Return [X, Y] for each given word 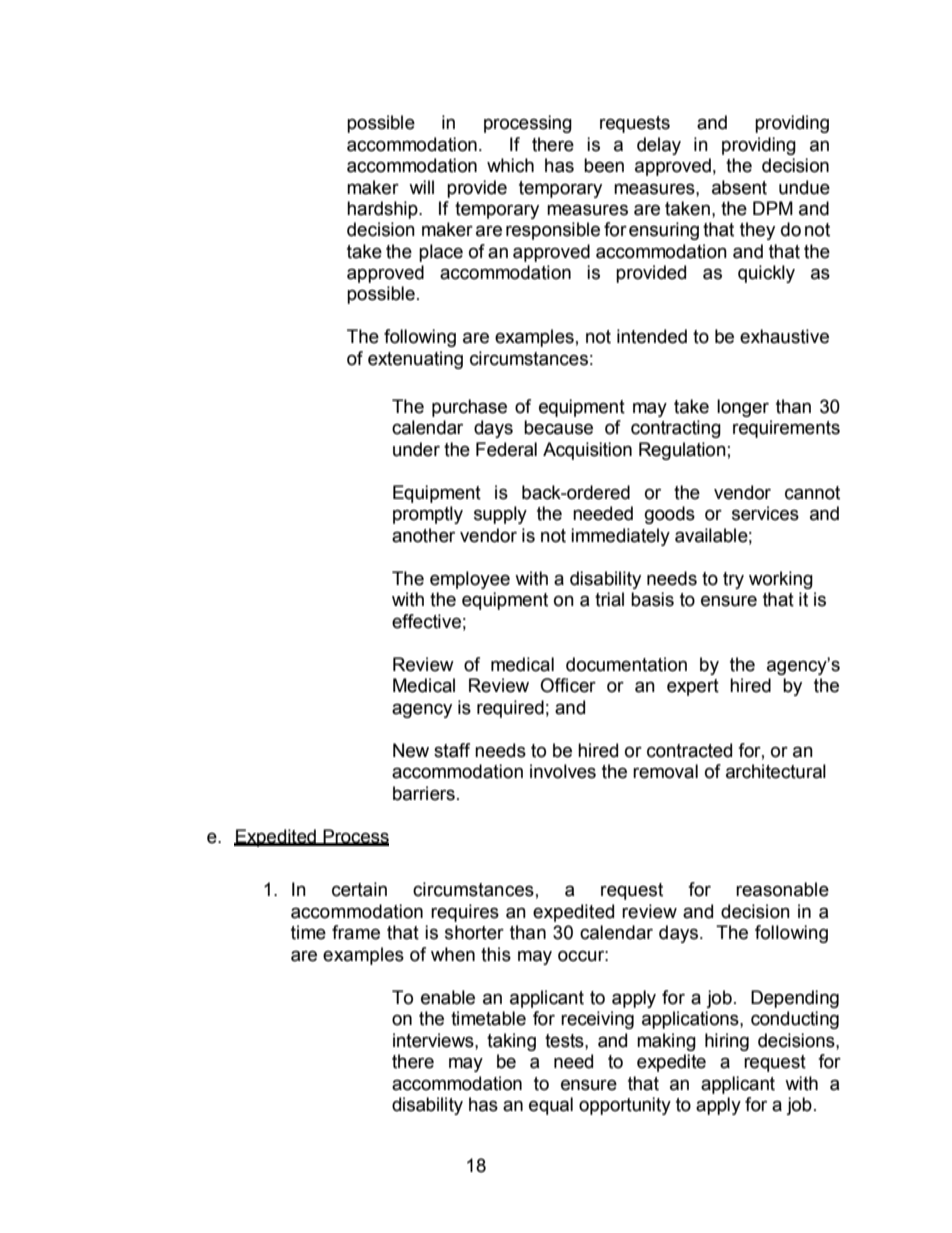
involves [563, 771]
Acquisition [587, 451]
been [604, 165]
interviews [434, 1040]
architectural [776, 771]
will [421, 187]
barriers [424, 793]
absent [739, 187]
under [416, 449]
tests [565, 1041]
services [765, 513]
